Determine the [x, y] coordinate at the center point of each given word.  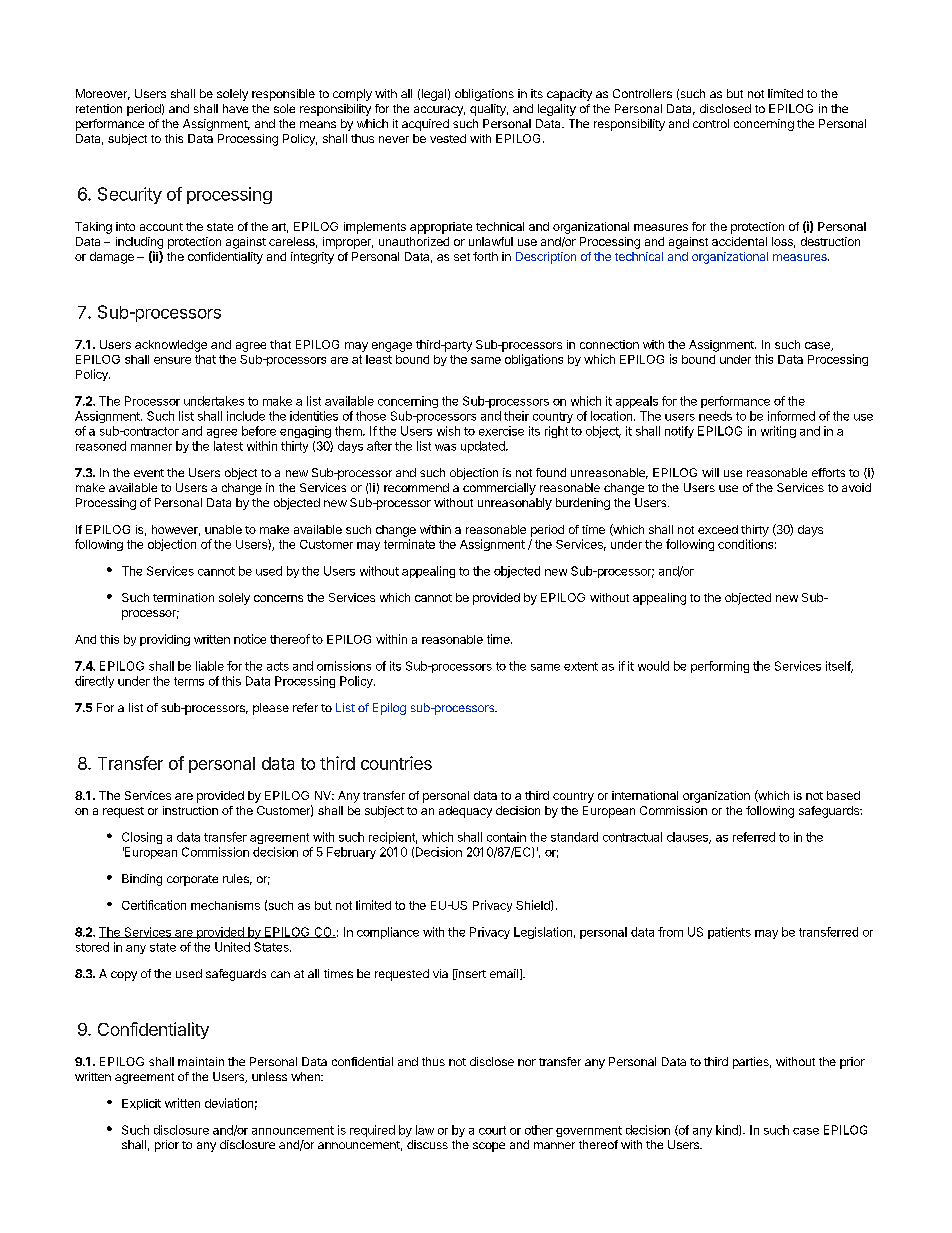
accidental [739, 241]
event [149, 473]
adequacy [465, 812]
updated [484, 447]
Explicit [141, 1104]
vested [448, 138]
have [235, 108]
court [492, 1130]
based [843, 795]
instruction [190, 810]
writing [778, 432]
